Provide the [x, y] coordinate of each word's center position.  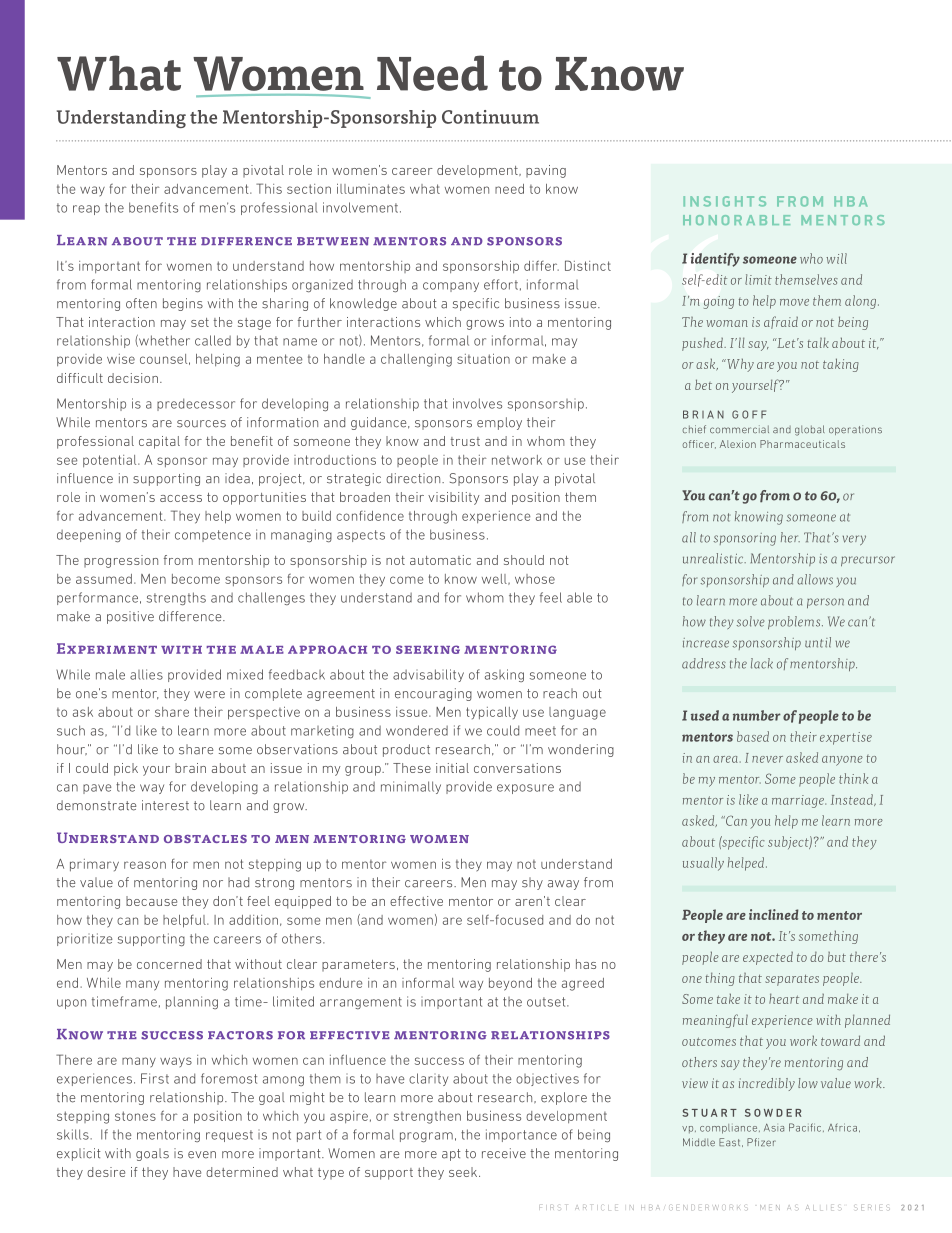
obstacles [205, 839]
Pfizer [761, 1142]
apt [451, 1155]
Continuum [490, 117]
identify [715, 260]
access [181, 498]
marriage [799, 801]
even [202, 1155]
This [269, 188]
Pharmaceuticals [802, 444]
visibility [454, 498]
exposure [525, 789]
